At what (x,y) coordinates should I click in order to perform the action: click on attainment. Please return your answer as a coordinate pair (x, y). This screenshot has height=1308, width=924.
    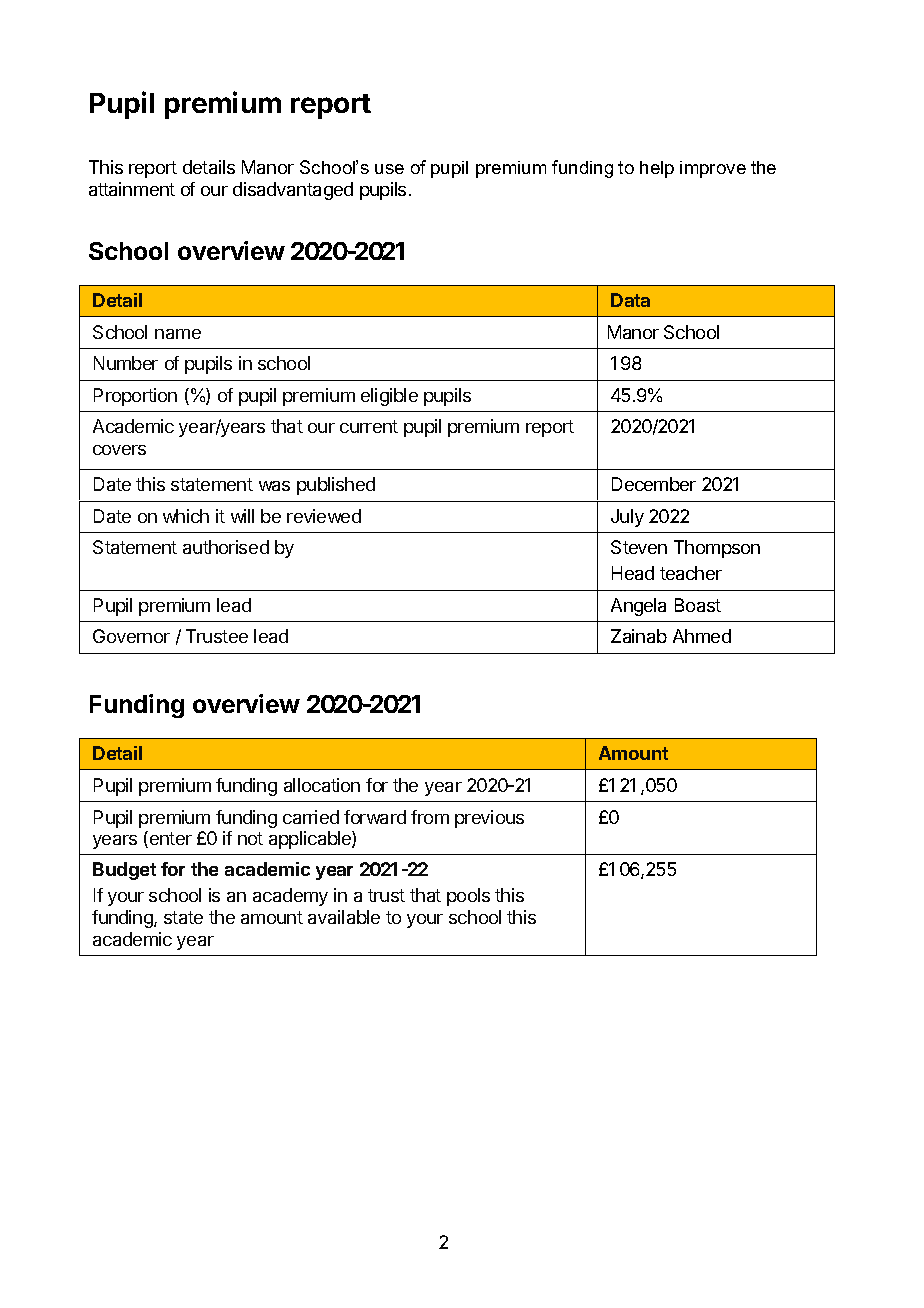
    Looking at the image, I should click on (132, 189).
